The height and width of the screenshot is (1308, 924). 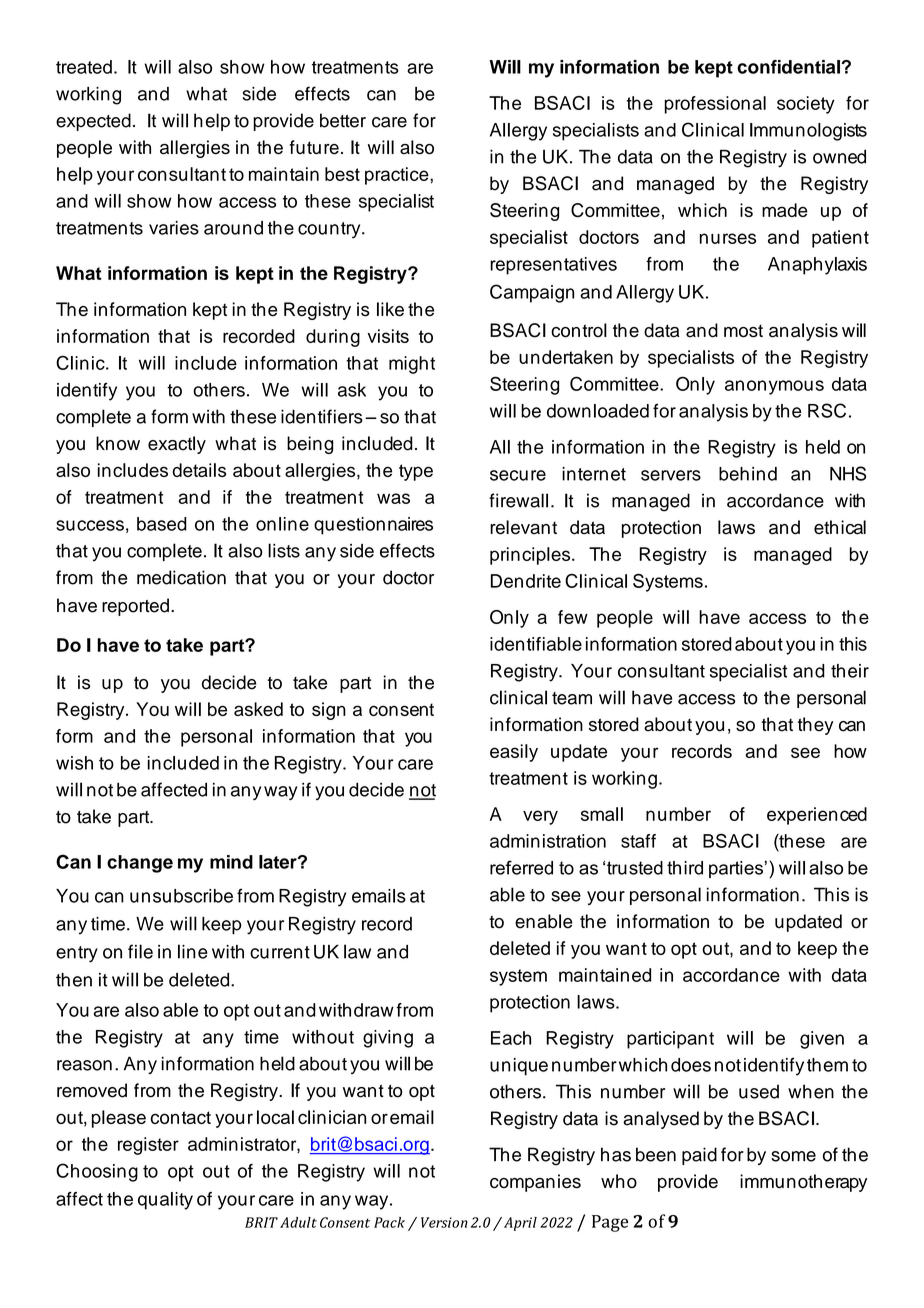 What do you see at coordinates (181, 896) in the screenshot?
I see `unsubscribe` at bounding box center [181, 896].
